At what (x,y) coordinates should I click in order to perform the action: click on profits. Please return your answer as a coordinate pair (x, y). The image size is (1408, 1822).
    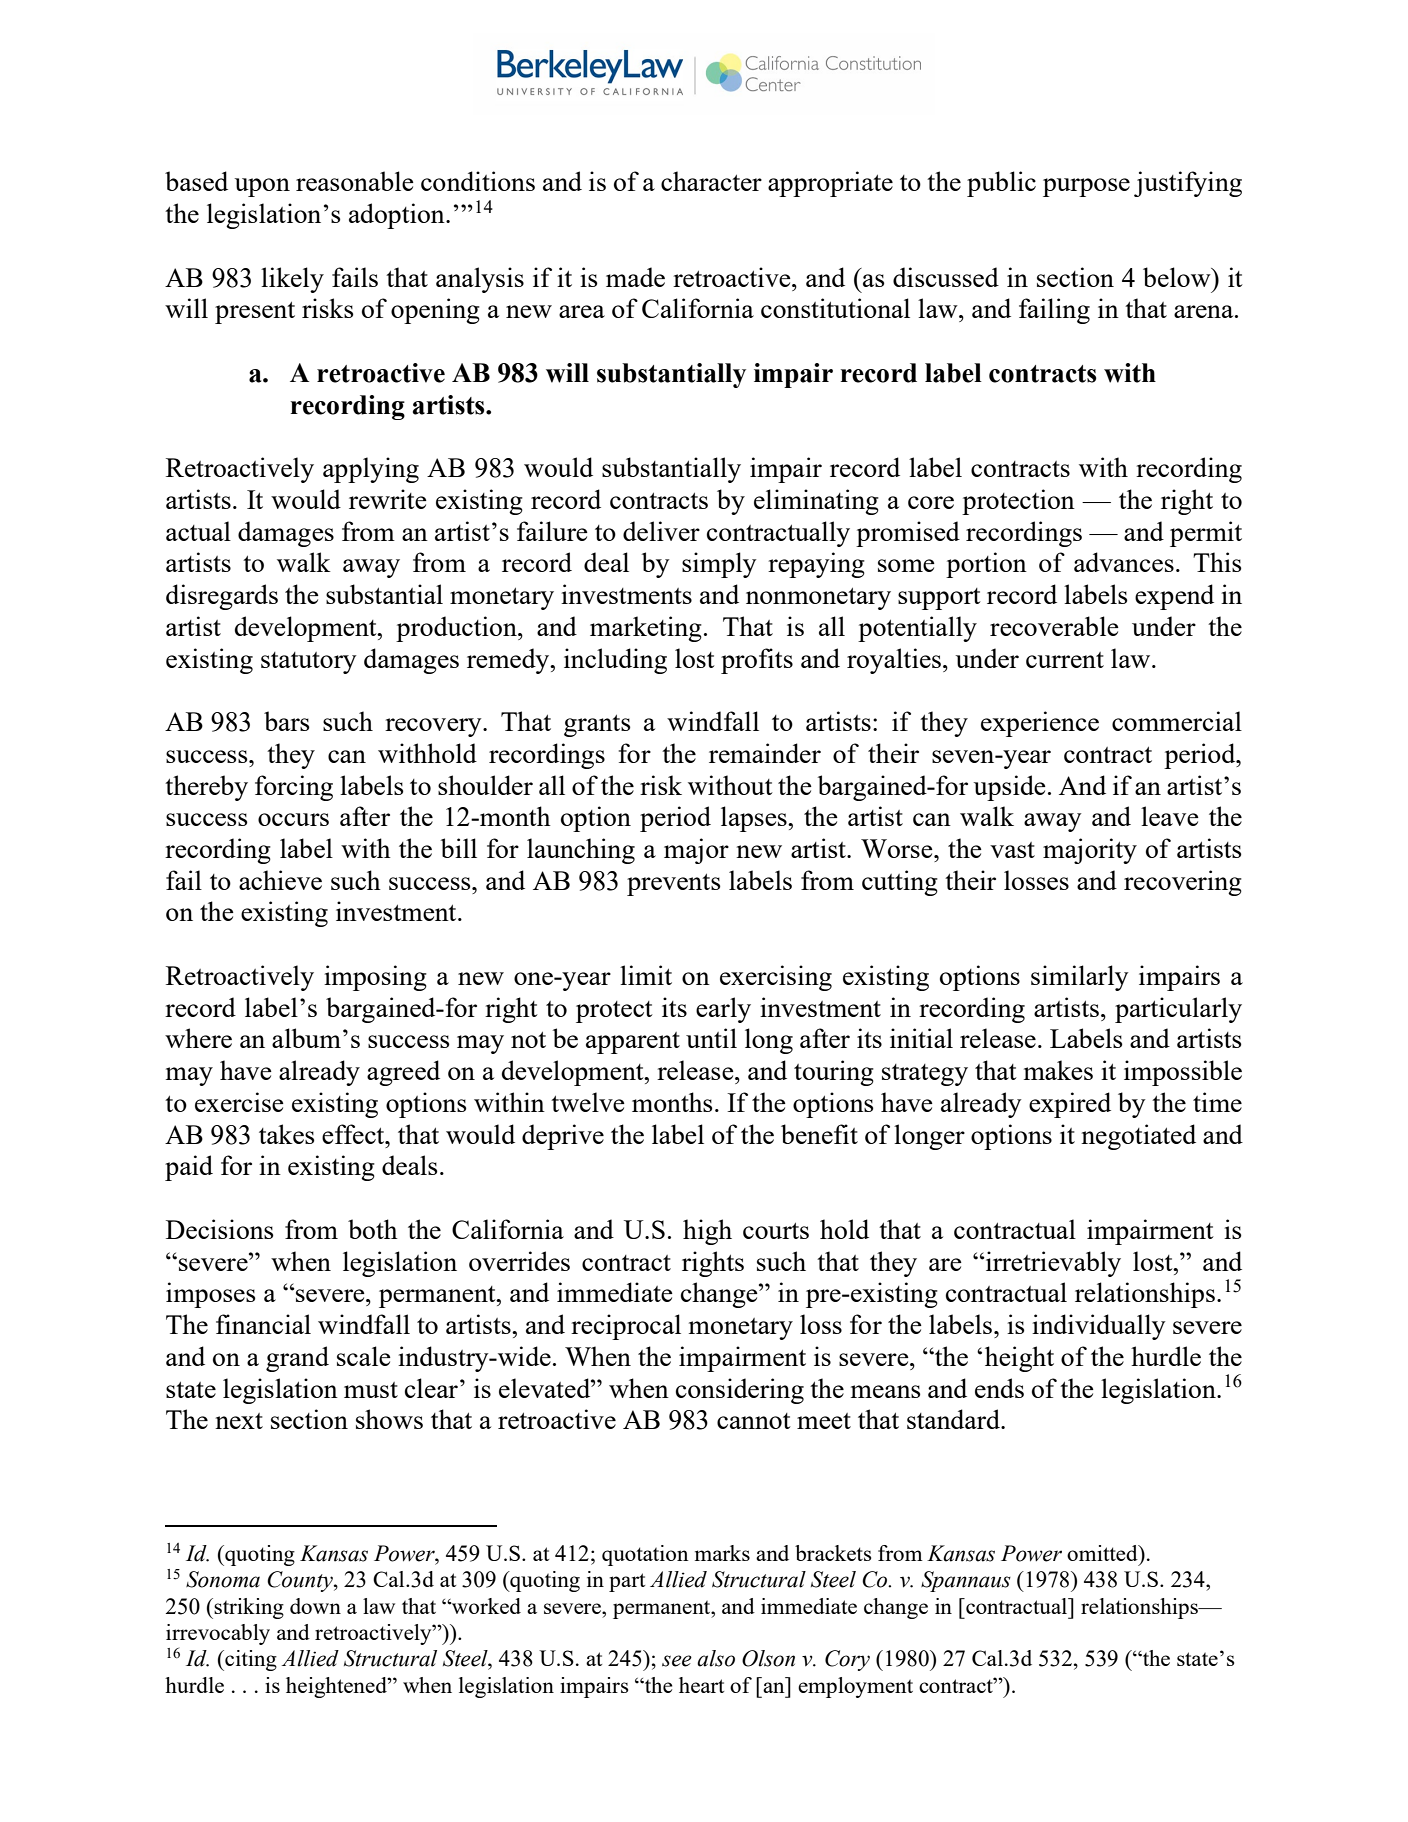
    Looking at the image, I should click on (757, 661).
